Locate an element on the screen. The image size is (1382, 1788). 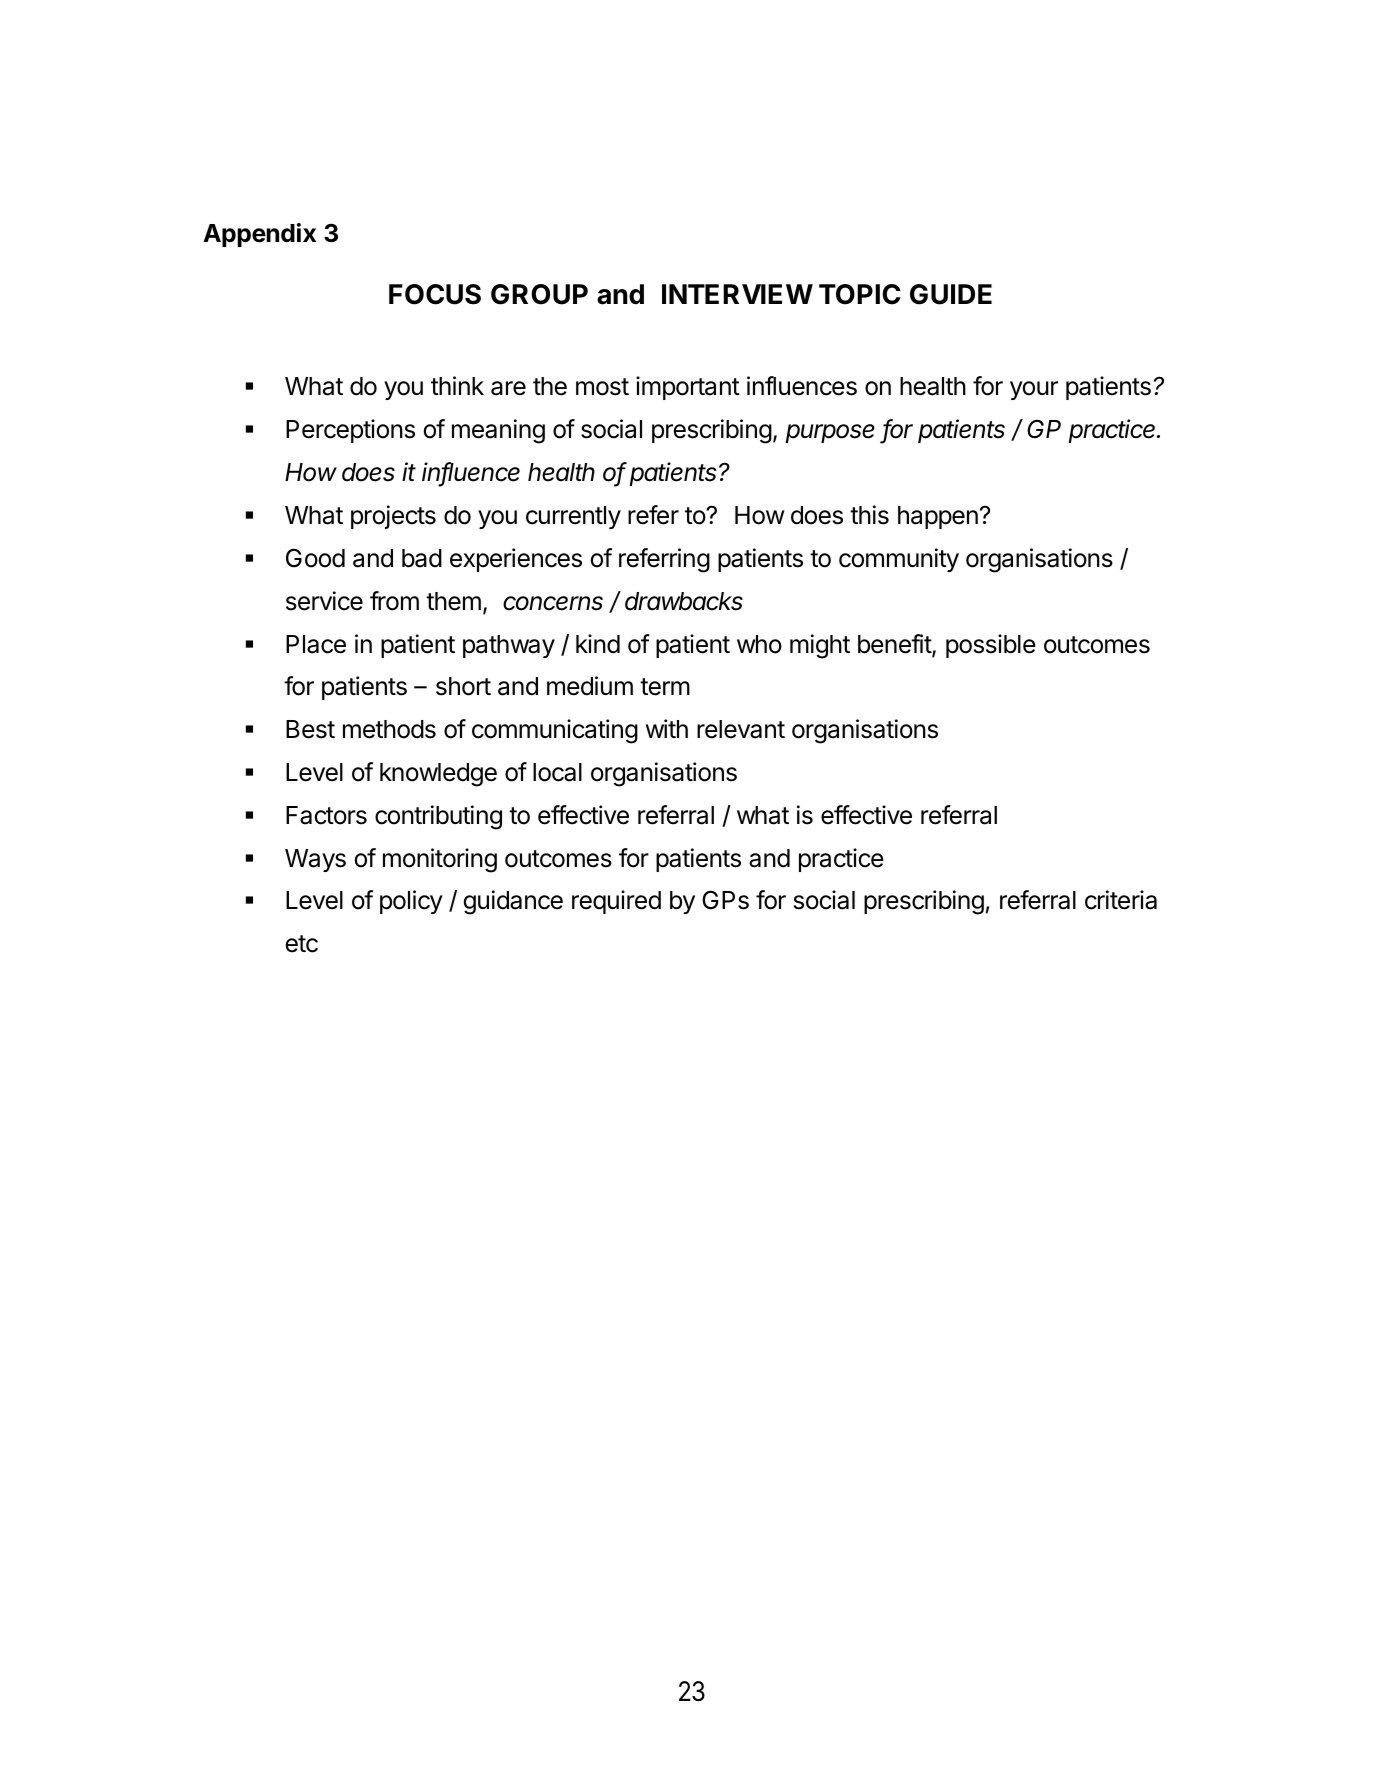
INTERVIEW is located at coordinates (737, 294).
